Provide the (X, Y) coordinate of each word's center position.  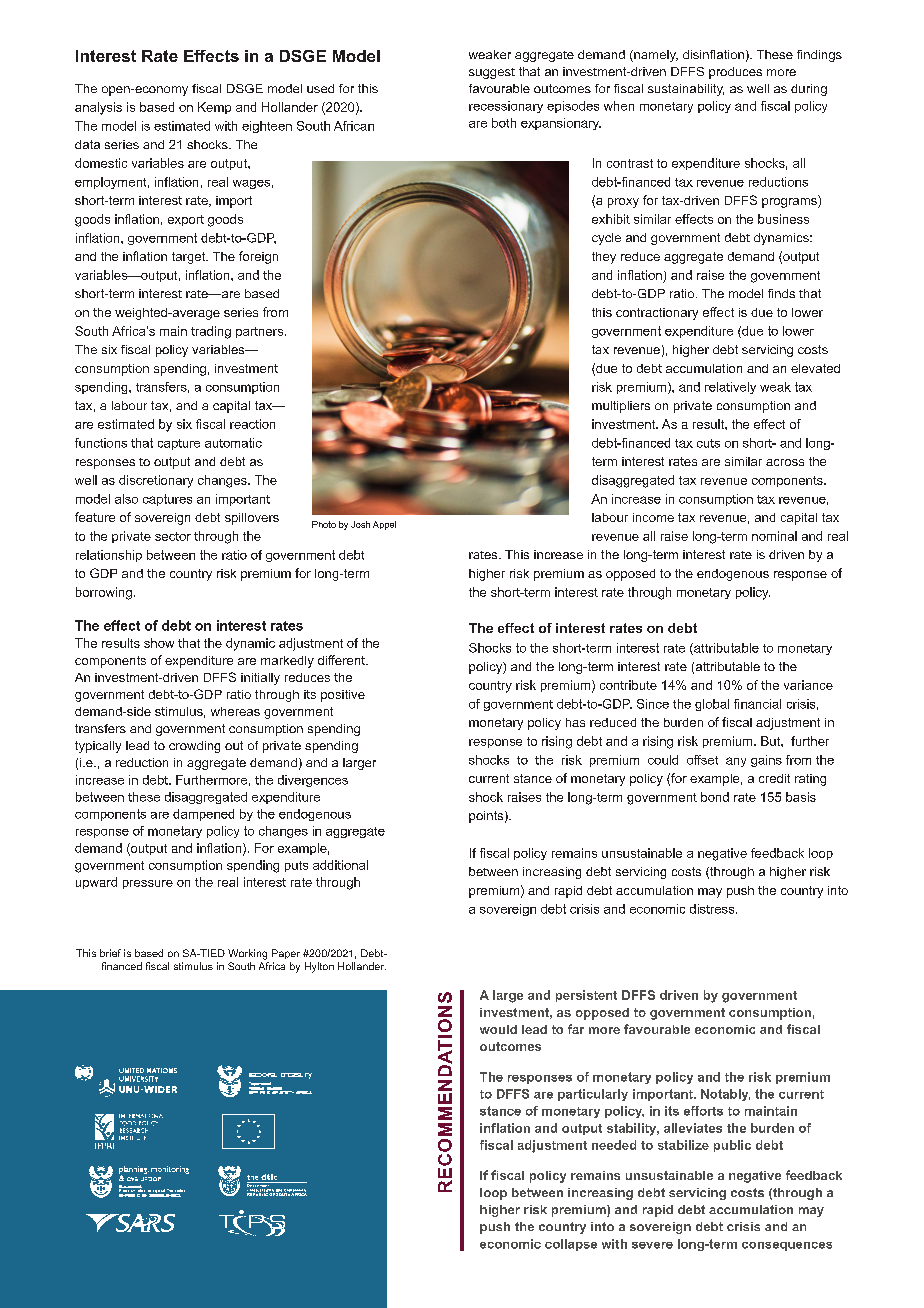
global (712, 705)
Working (247, 954)
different (342, 660)
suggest (492, 73)
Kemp (214, 108)
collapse (571, 1245)
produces (735, 73)
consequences (787, 1246)
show (159, 643)
